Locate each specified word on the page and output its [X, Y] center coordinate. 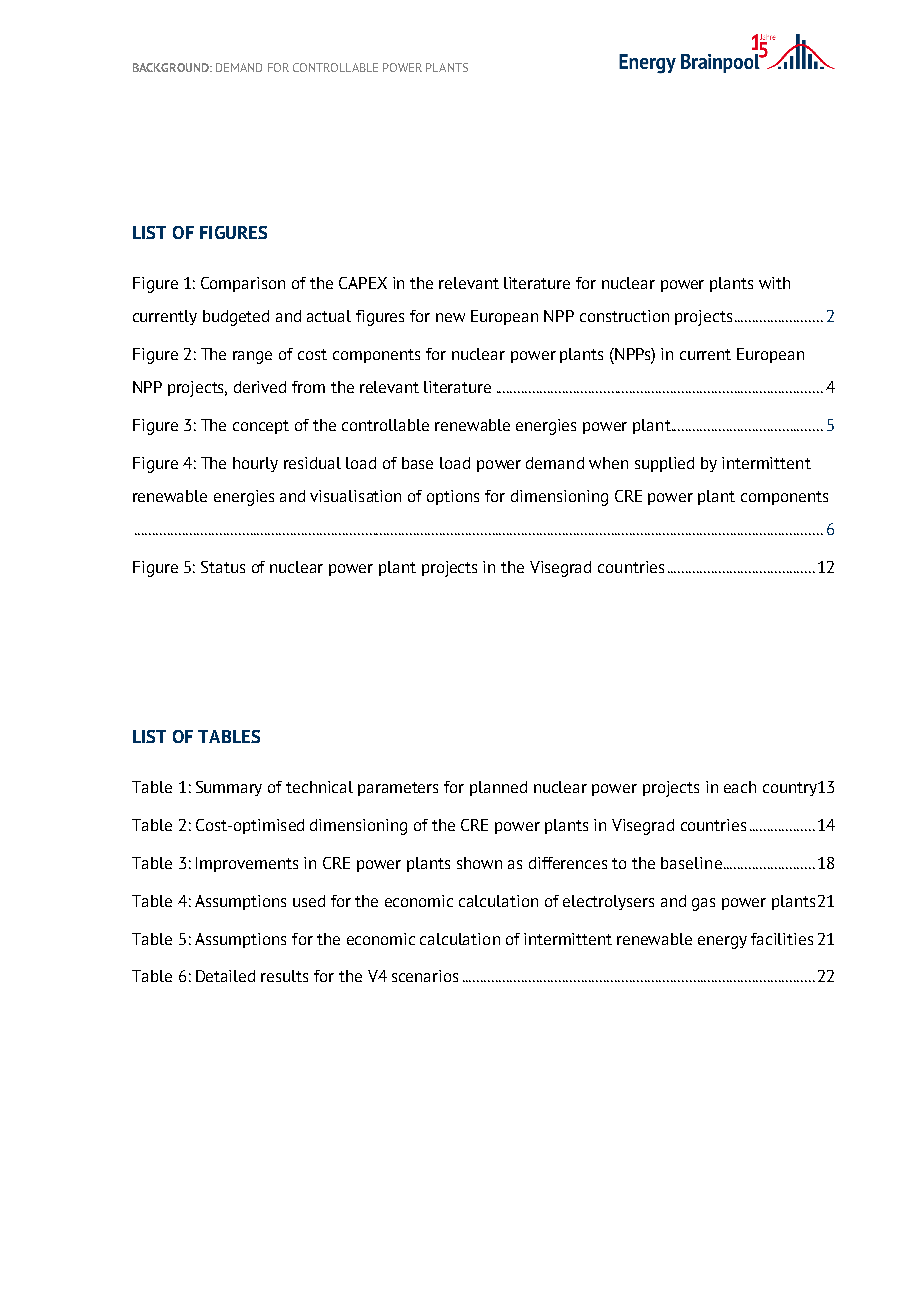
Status [223, 567]
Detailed [225, 976]
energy [722, 942]
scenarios [425, 976]
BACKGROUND [172, 67]
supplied [664, 464]
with [774, 283]
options [453, 497]
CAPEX [363, 283]
